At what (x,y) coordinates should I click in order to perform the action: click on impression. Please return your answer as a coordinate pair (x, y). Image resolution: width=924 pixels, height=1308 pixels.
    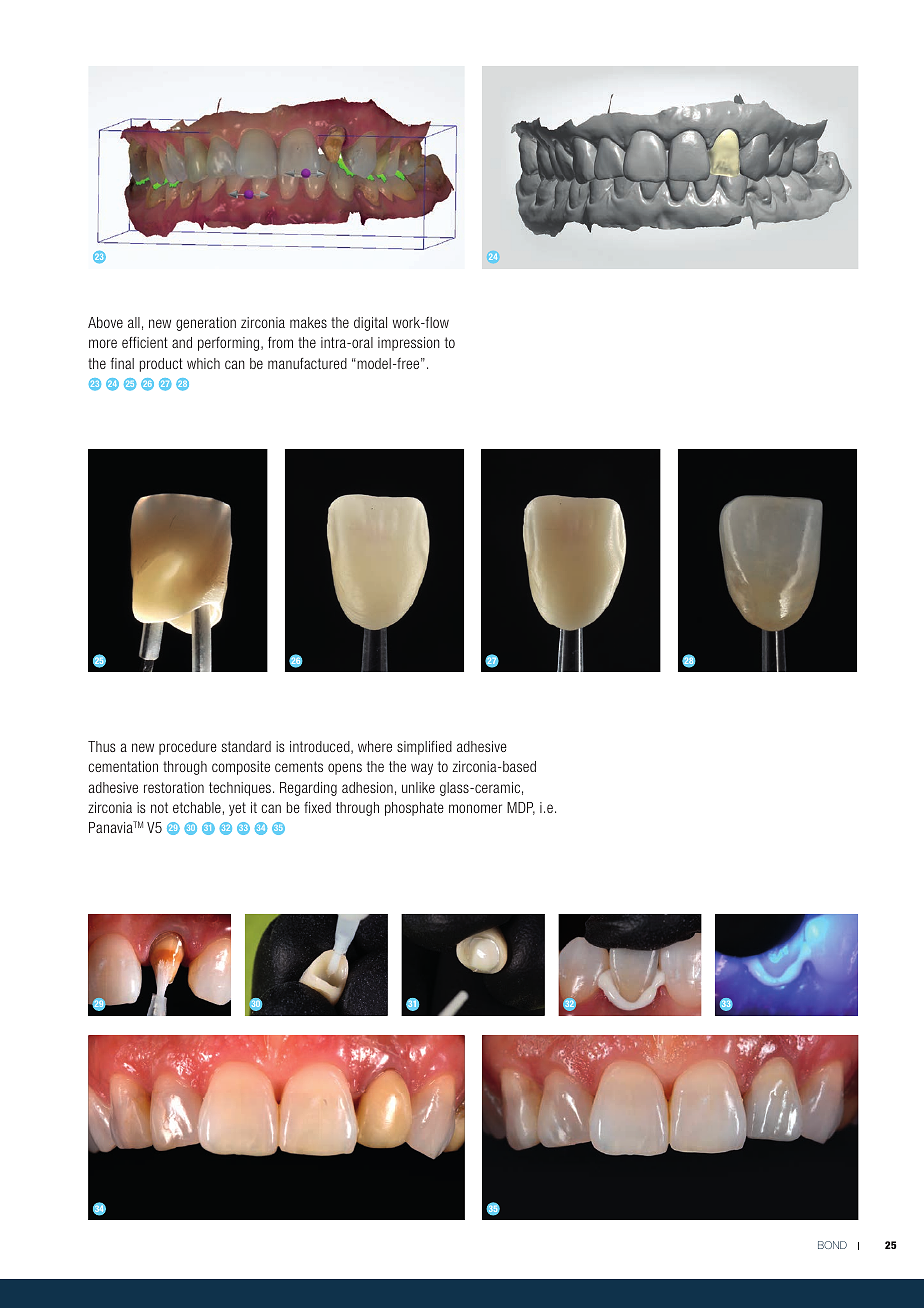
    Looking at the image, I should click on (409, 344).
